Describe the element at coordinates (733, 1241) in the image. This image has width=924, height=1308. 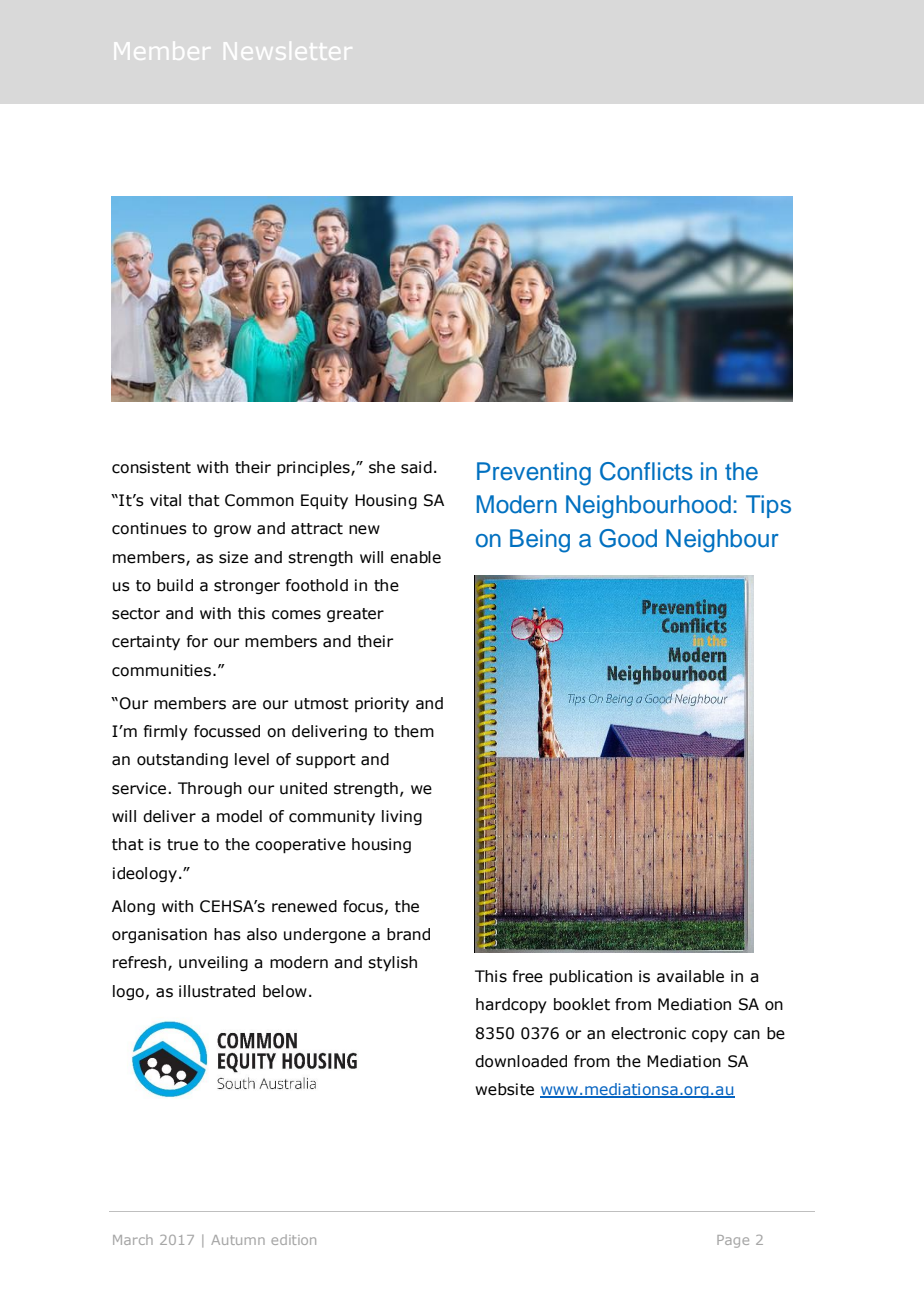
I see `Page` at that location.
